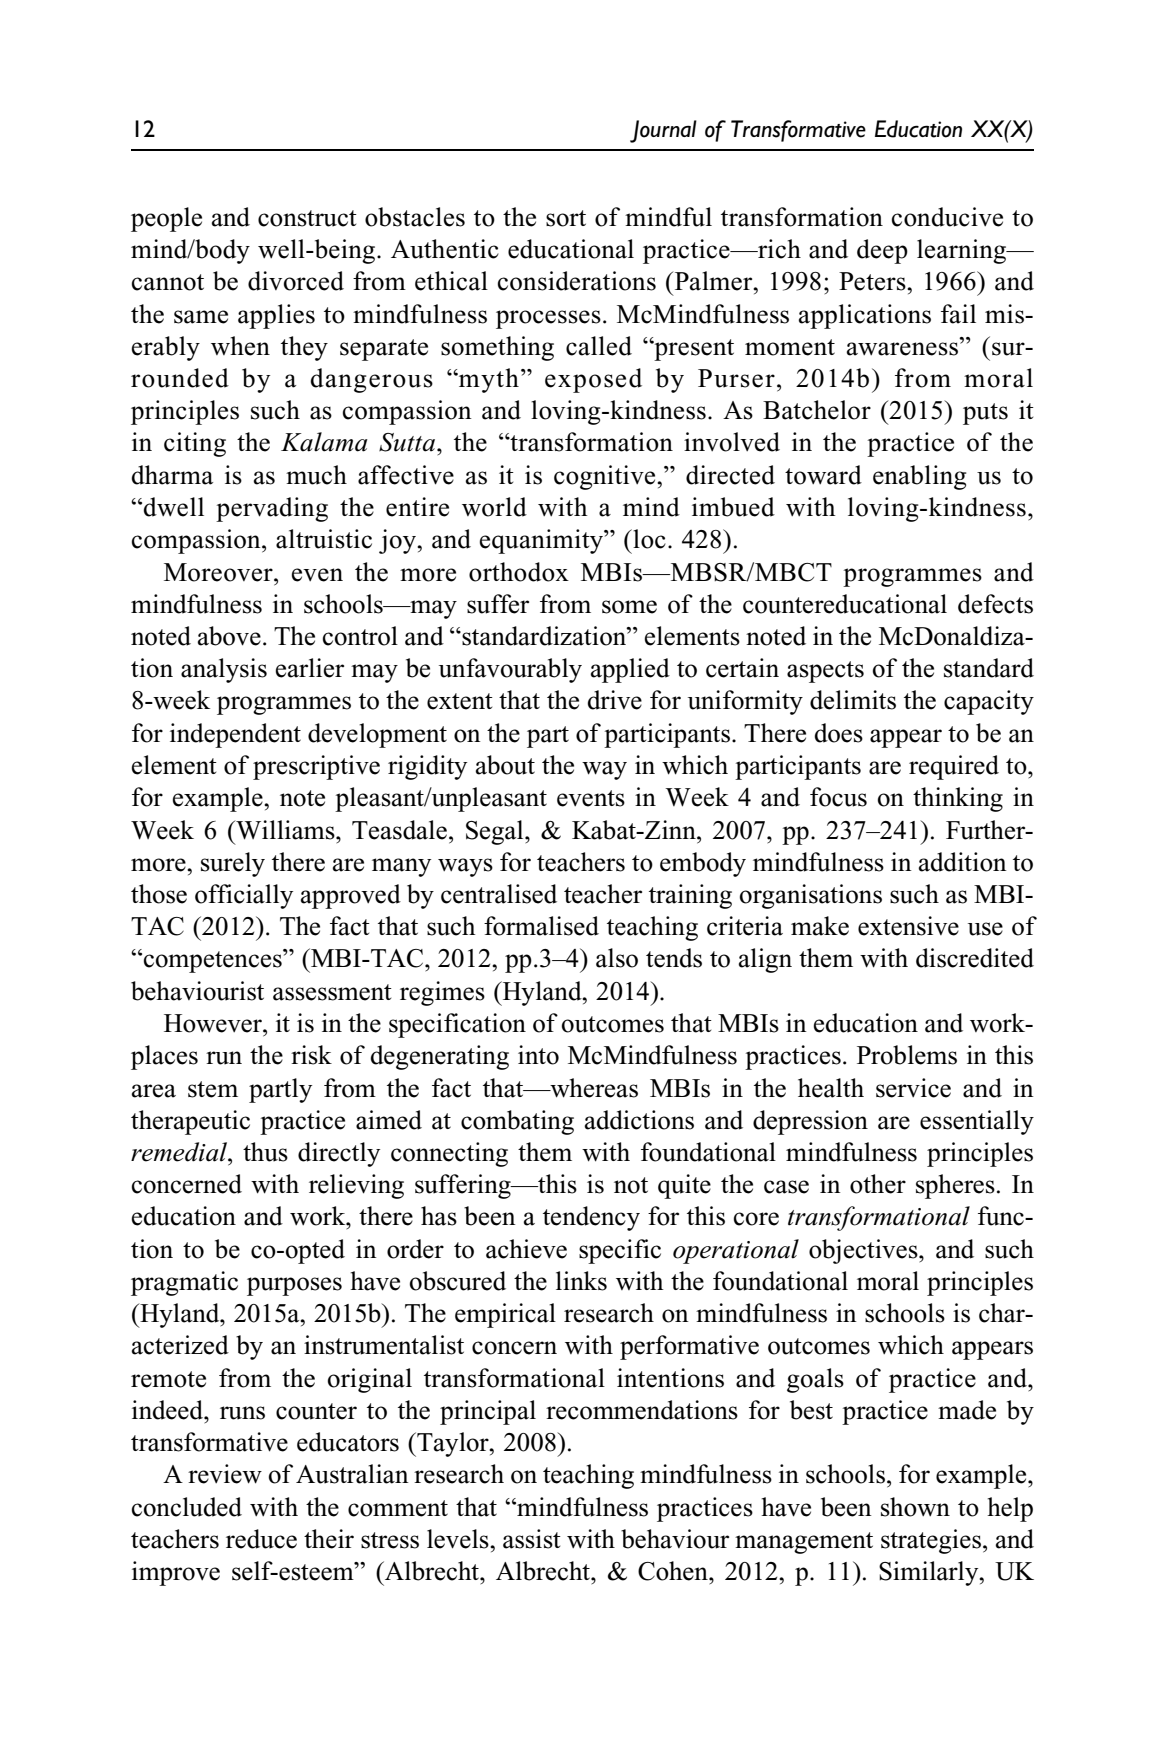 The width and height of the screenshot is (1165, 1748). What do you see at coordinates (229, 636) in the screenshot?
I see `above` at bounding box center [229, 636].
